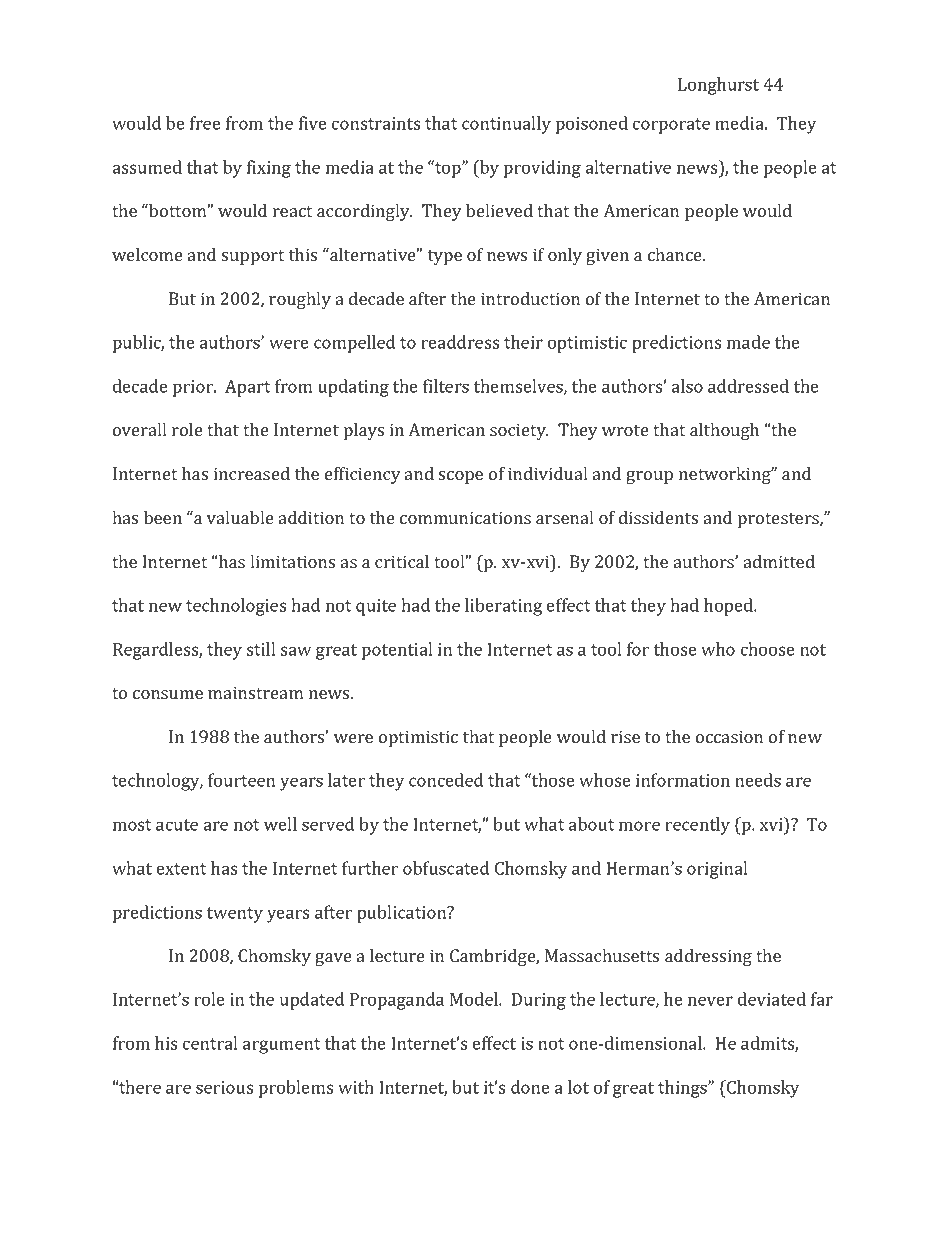 The height and width of the image is (1233, 952). Describe the element at coordinates (671, 126) in the image. I see `corporate` at that location.
